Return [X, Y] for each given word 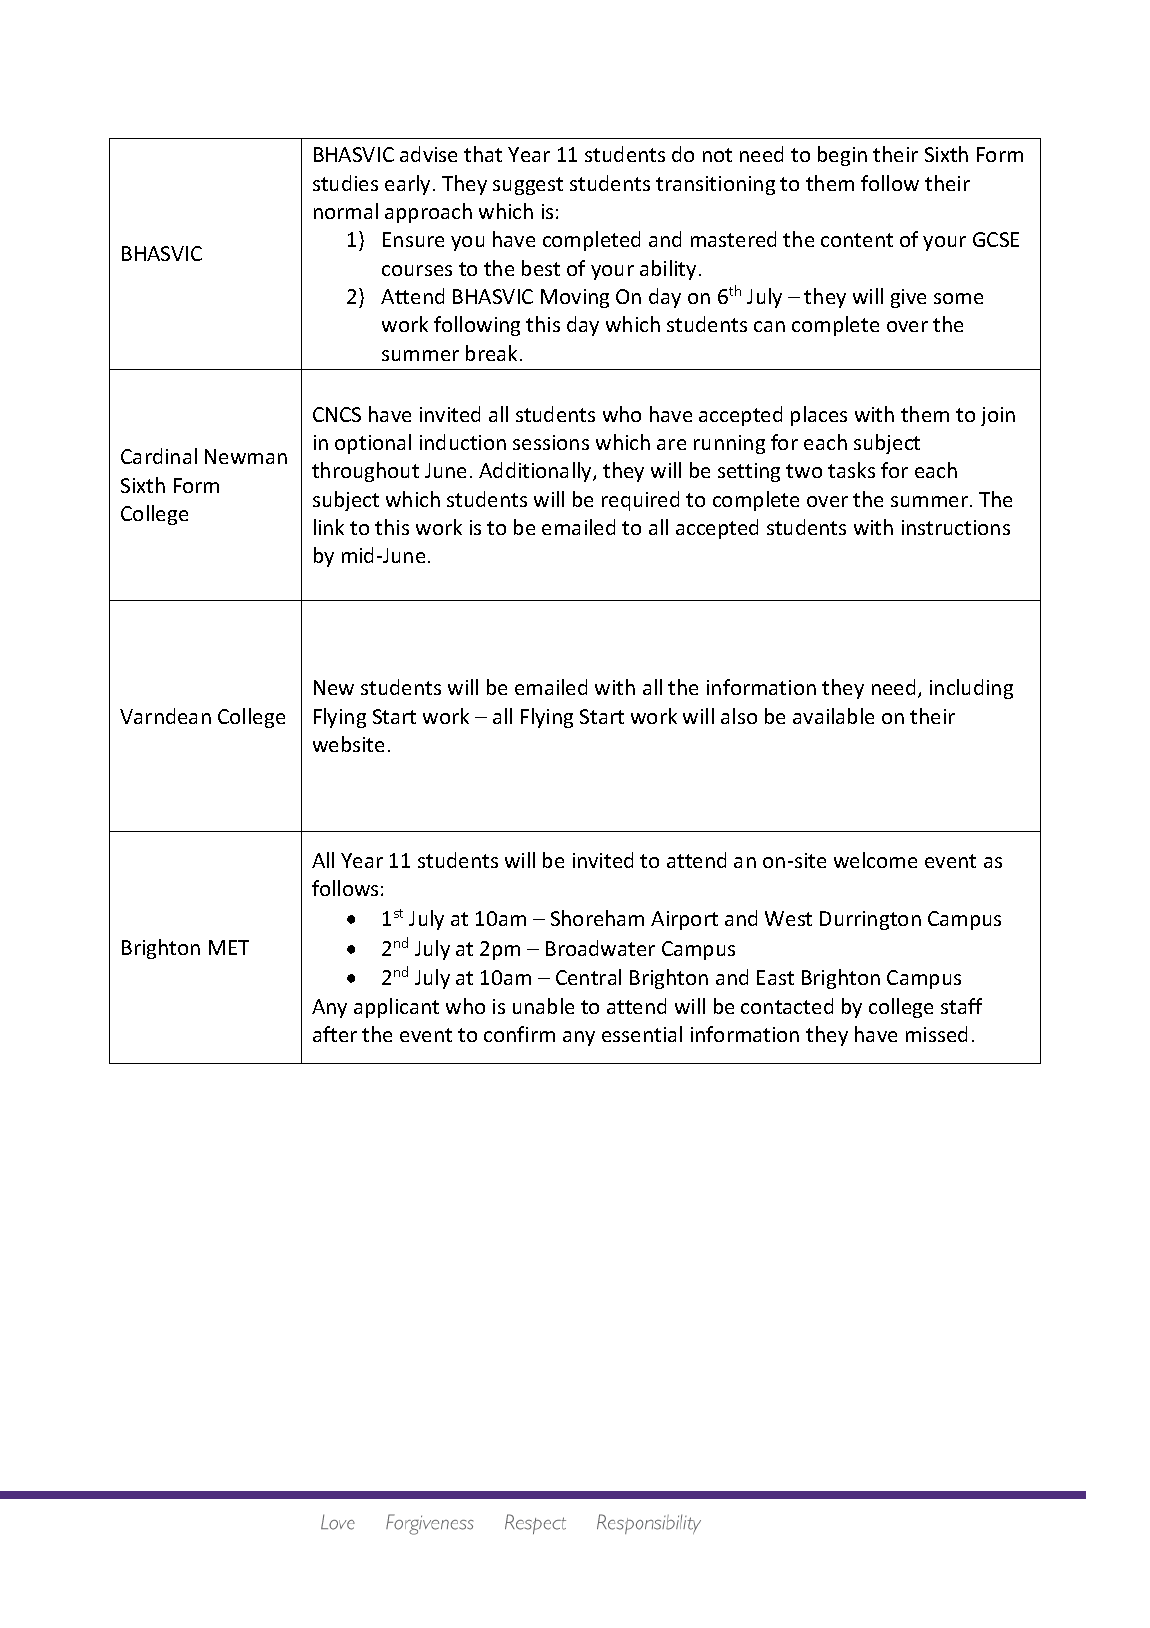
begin [842, 156]
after [335, 1034]
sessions [551, 442]
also [739, 716]
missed [936, 1034]
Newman [246, 456]
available [833, 716]
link [329, 527]
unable [543, 1006]
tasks [851, 470]
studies [345, 183]
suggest [528, 186]
